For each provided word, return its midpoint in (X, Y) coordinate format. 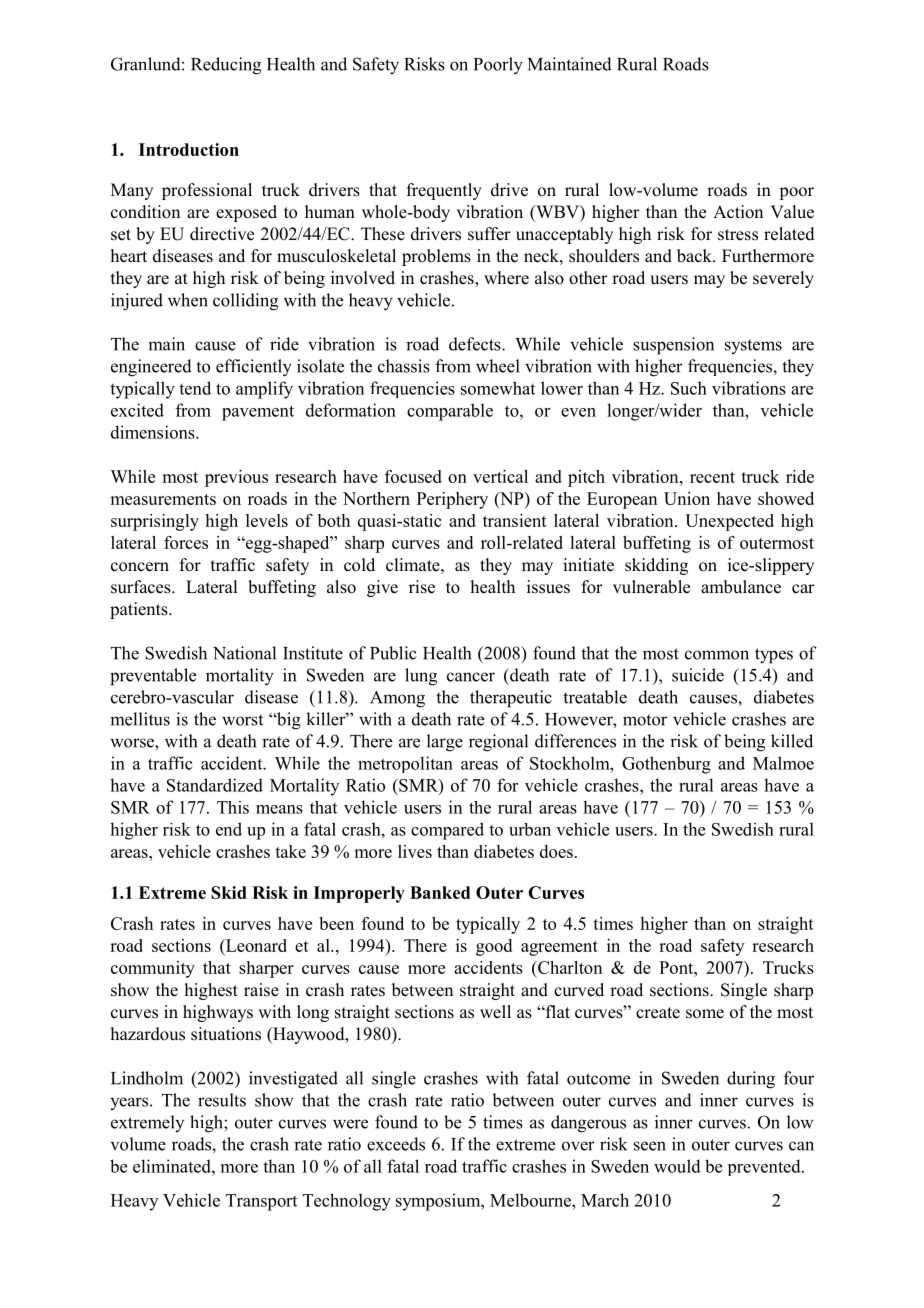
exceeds (396, 1144)
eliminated (173, 1166)
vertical (500, 476)
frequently (444, 191)
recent (712, 477)
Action (738, 212)
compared (447, 831)
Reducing (226, 66)
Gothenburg (666, 765)
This (233, 807)
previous (236, 478)
